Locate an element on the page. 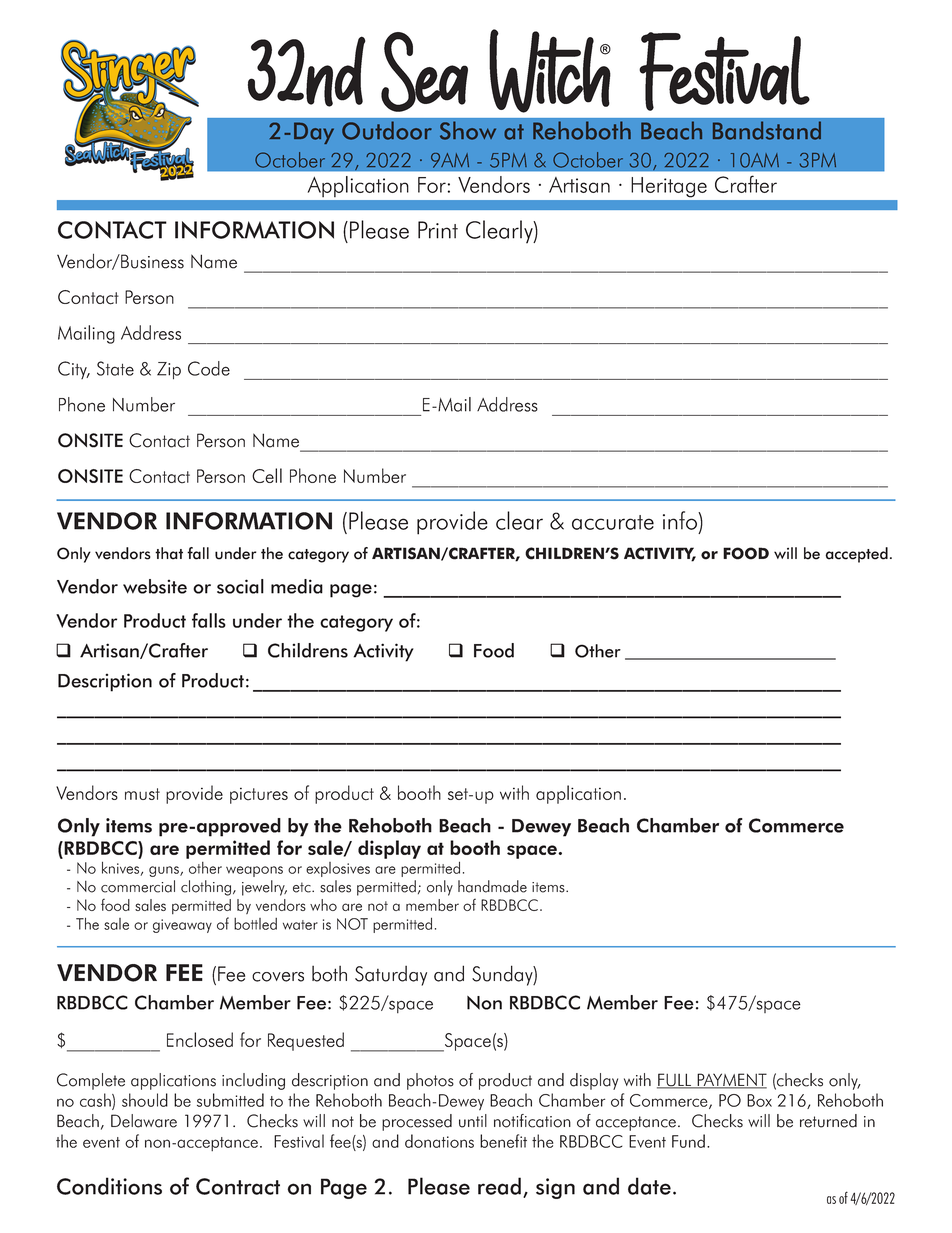 Image resolution: width=952 pixels, height=1233 pixels. accurate is located at coordinates (613, 522).
